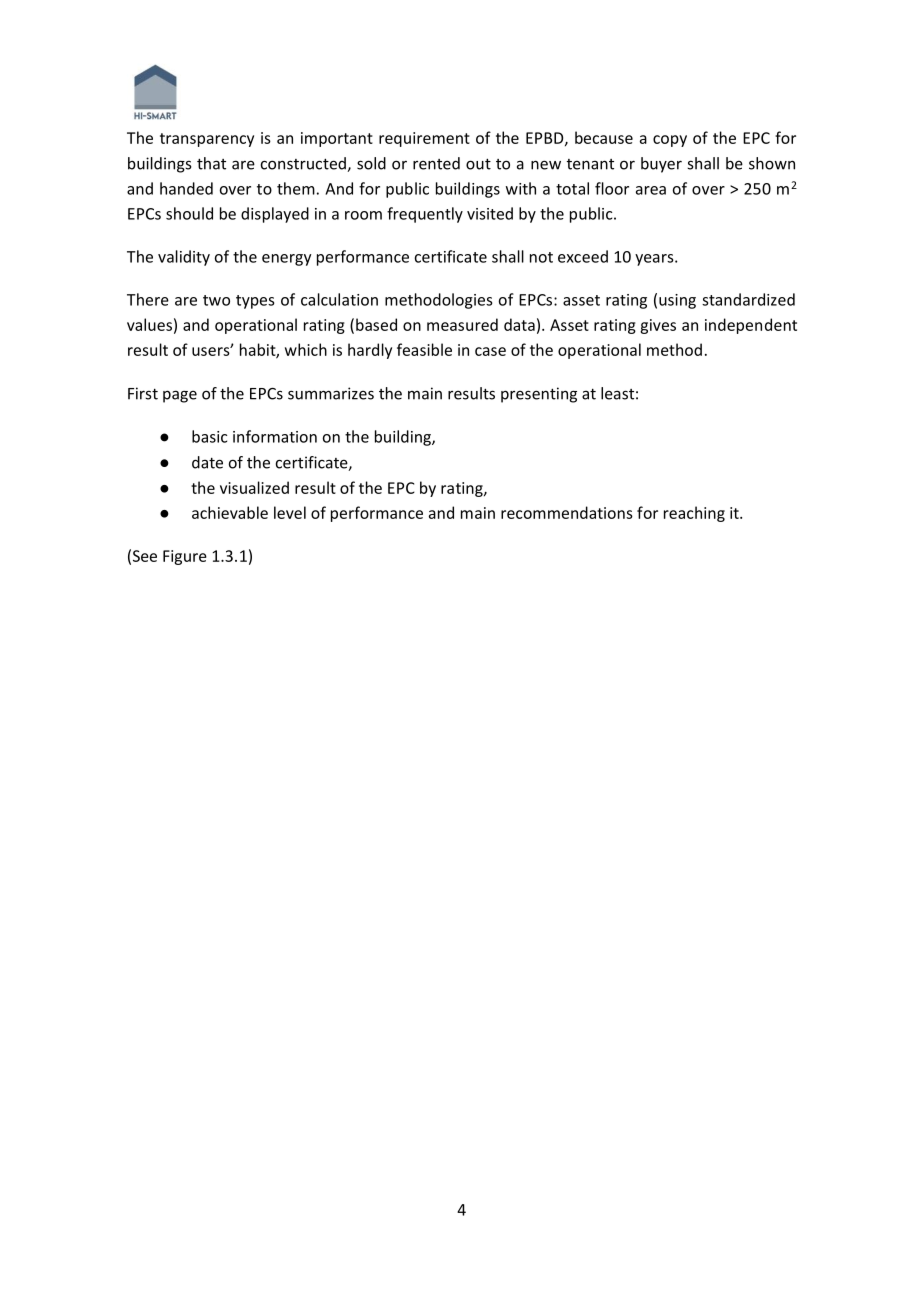 This screenshot has height=1305, width=924. What do you see at coordinates (567, 512) in the screenshot?
I see `recommendations` at bounding box center [567, 512].
